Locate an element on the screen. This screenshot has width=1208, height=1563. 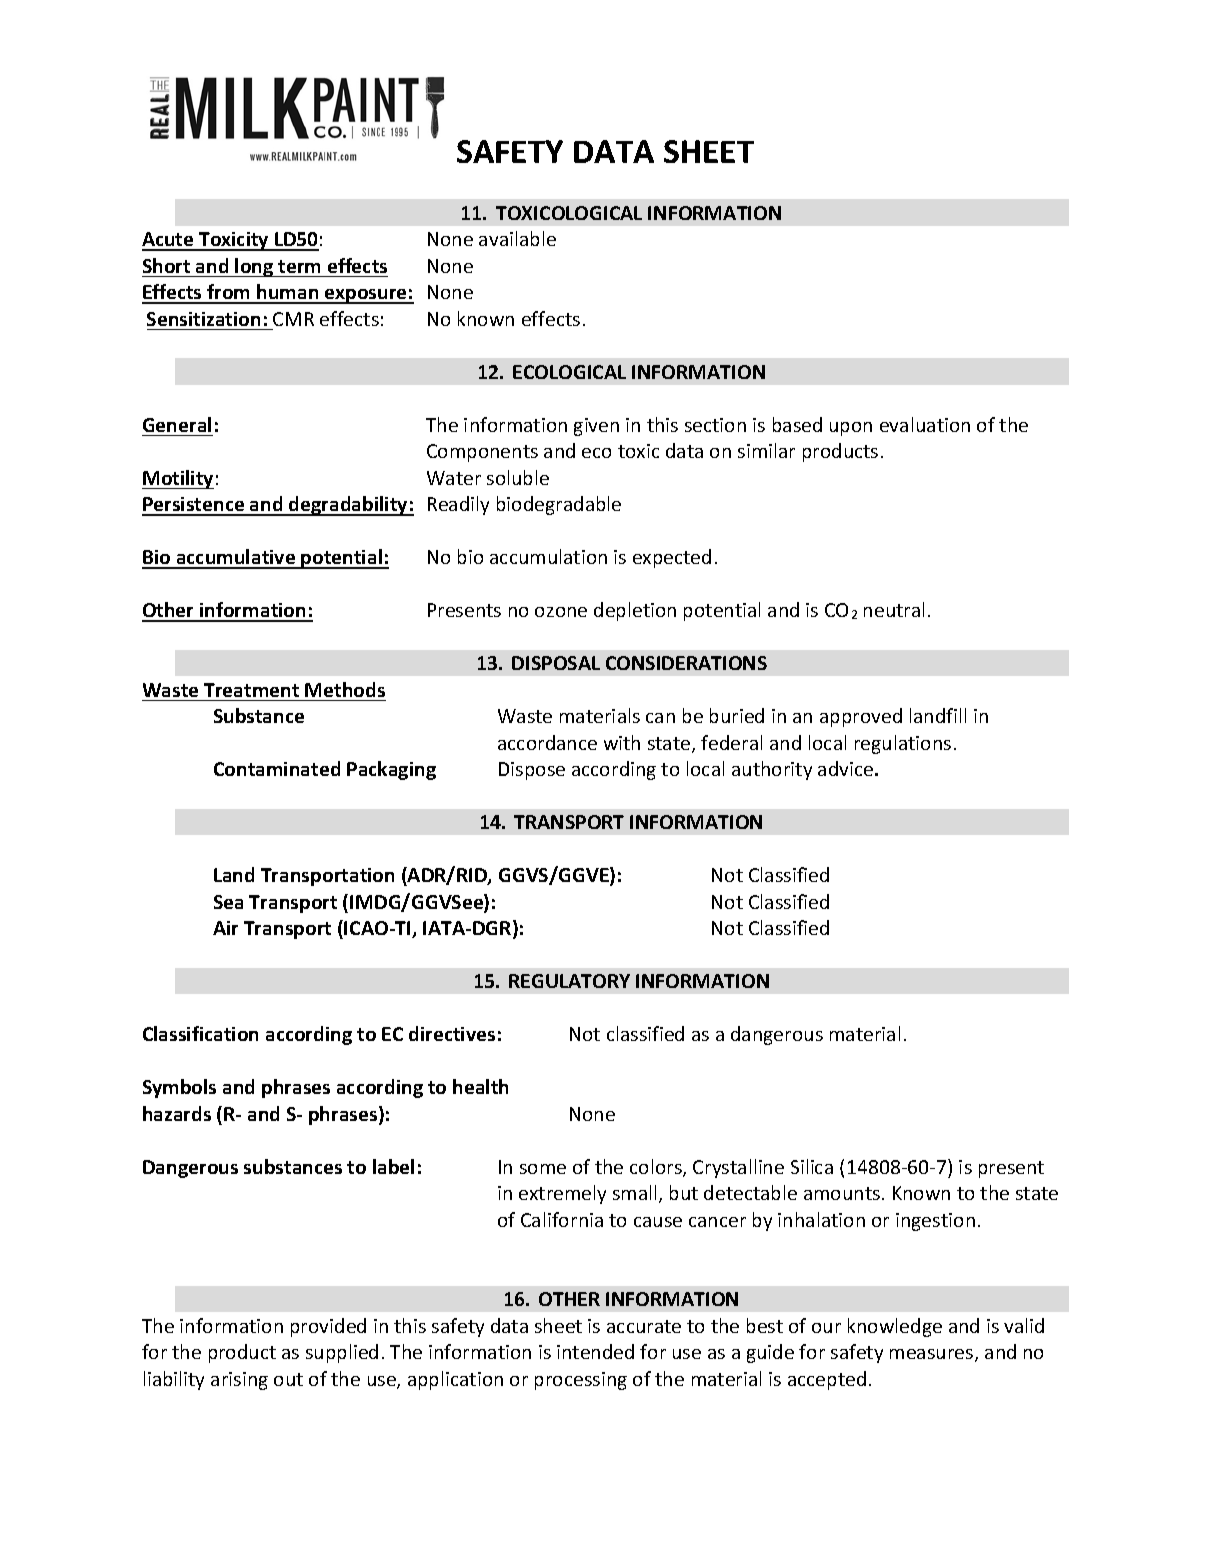
Treatment is located at coordinates (251, 690).
